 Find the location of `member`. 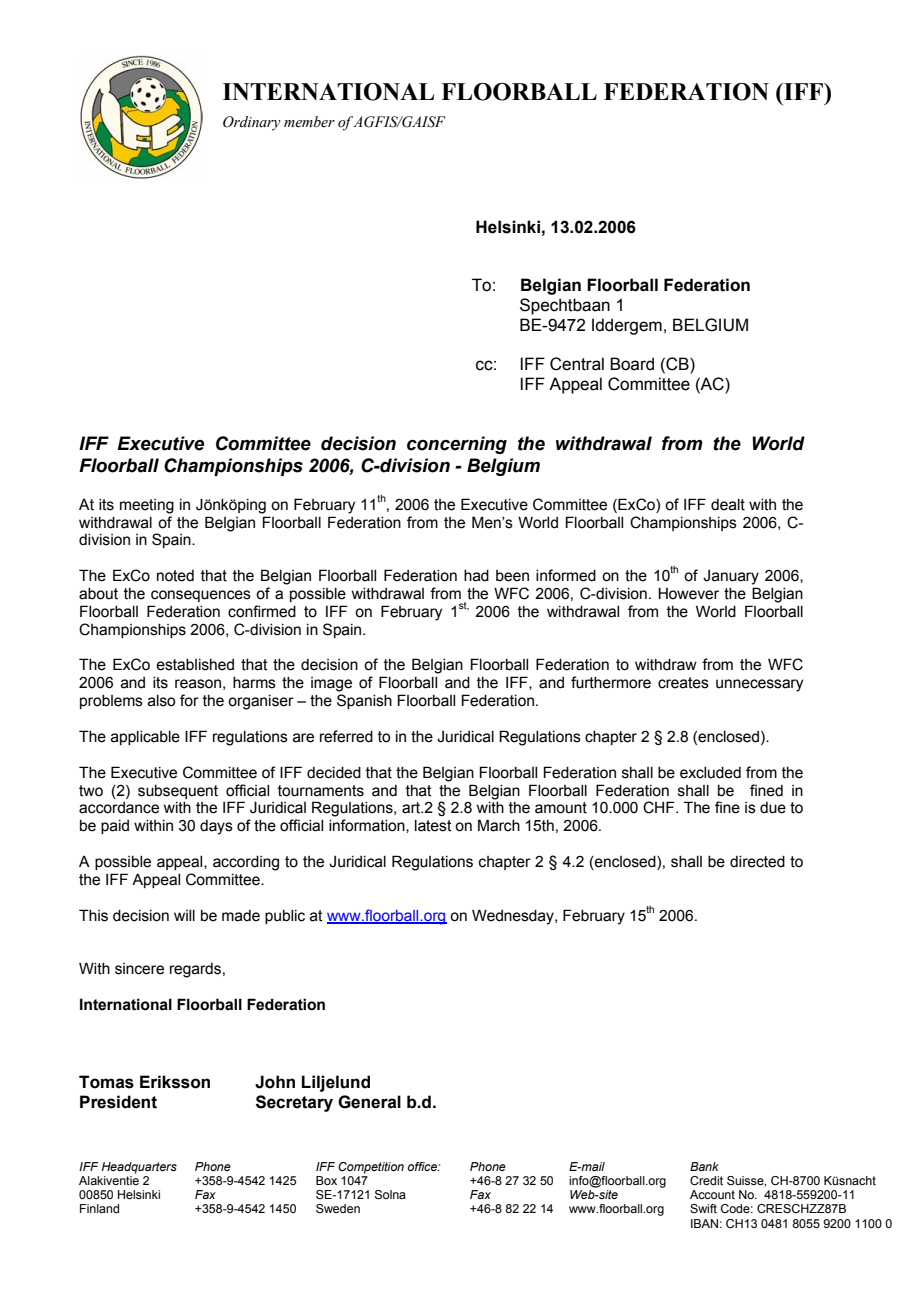

member is located at coordinates (309, 122).
